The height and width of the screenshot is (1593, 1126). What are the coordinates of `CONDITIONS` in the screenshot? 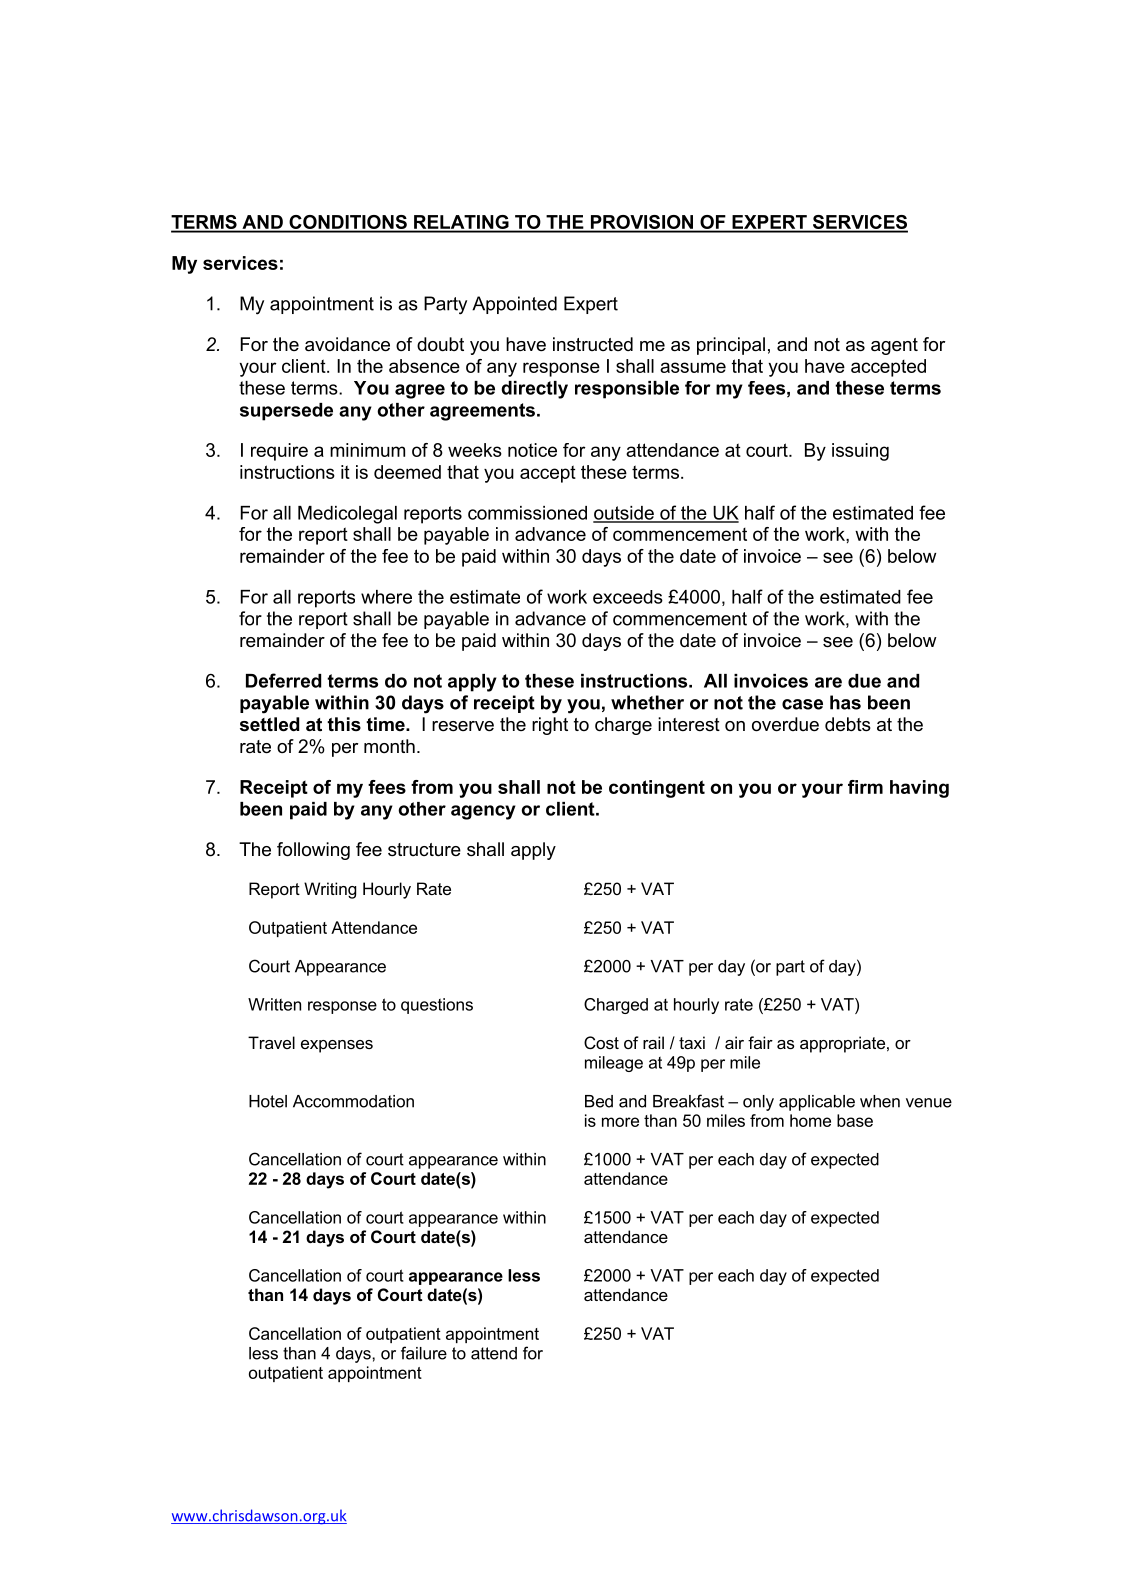 It's located at (348, 223).
